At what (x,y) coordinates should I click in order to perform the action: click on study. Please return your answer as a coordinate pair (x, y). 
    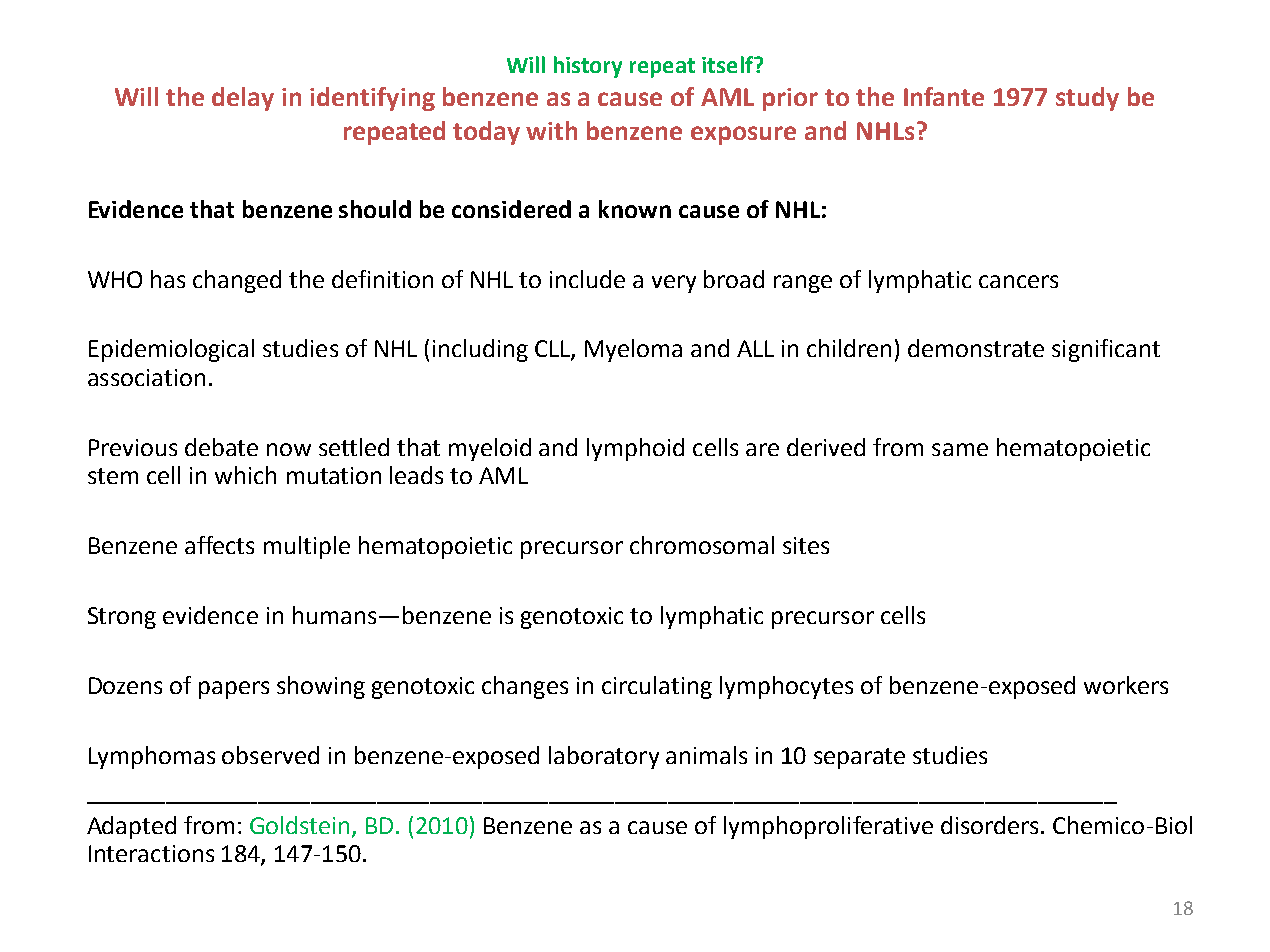
    Looking at the image, I should click on (1087, 99).
